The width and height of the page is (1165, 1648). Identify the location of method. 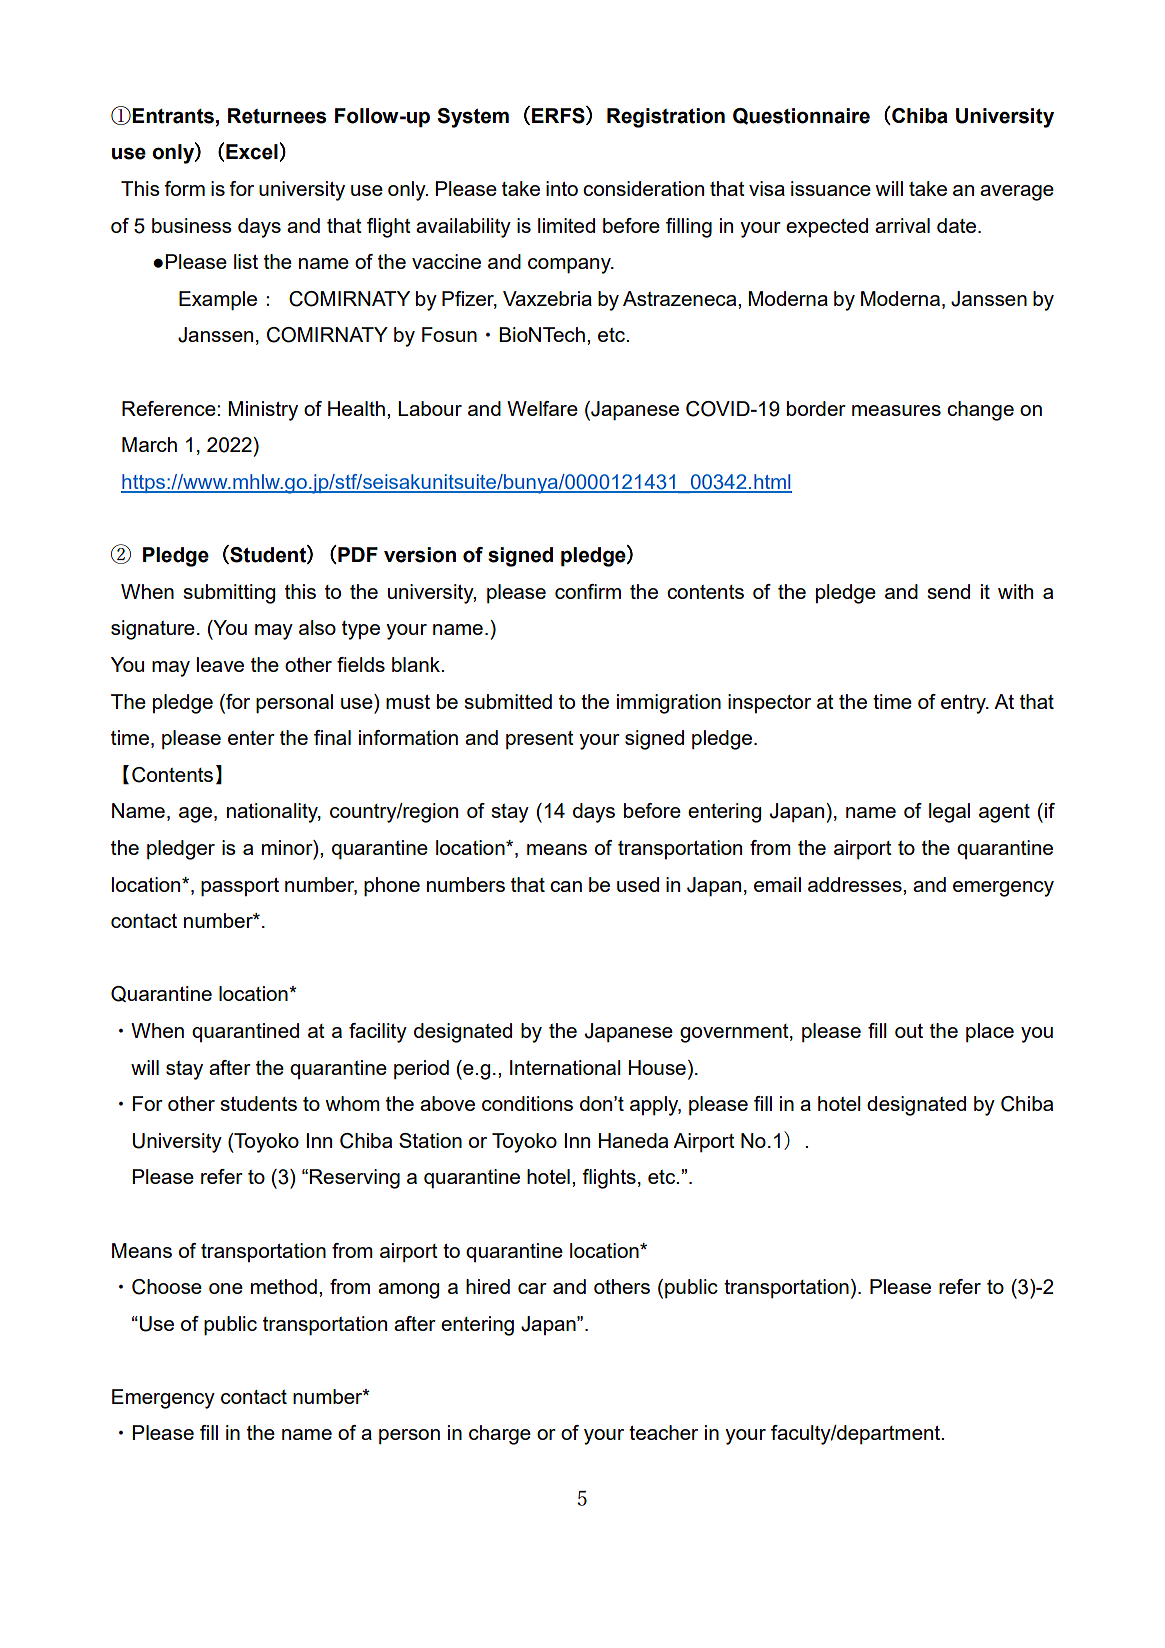
(284, 1286).
